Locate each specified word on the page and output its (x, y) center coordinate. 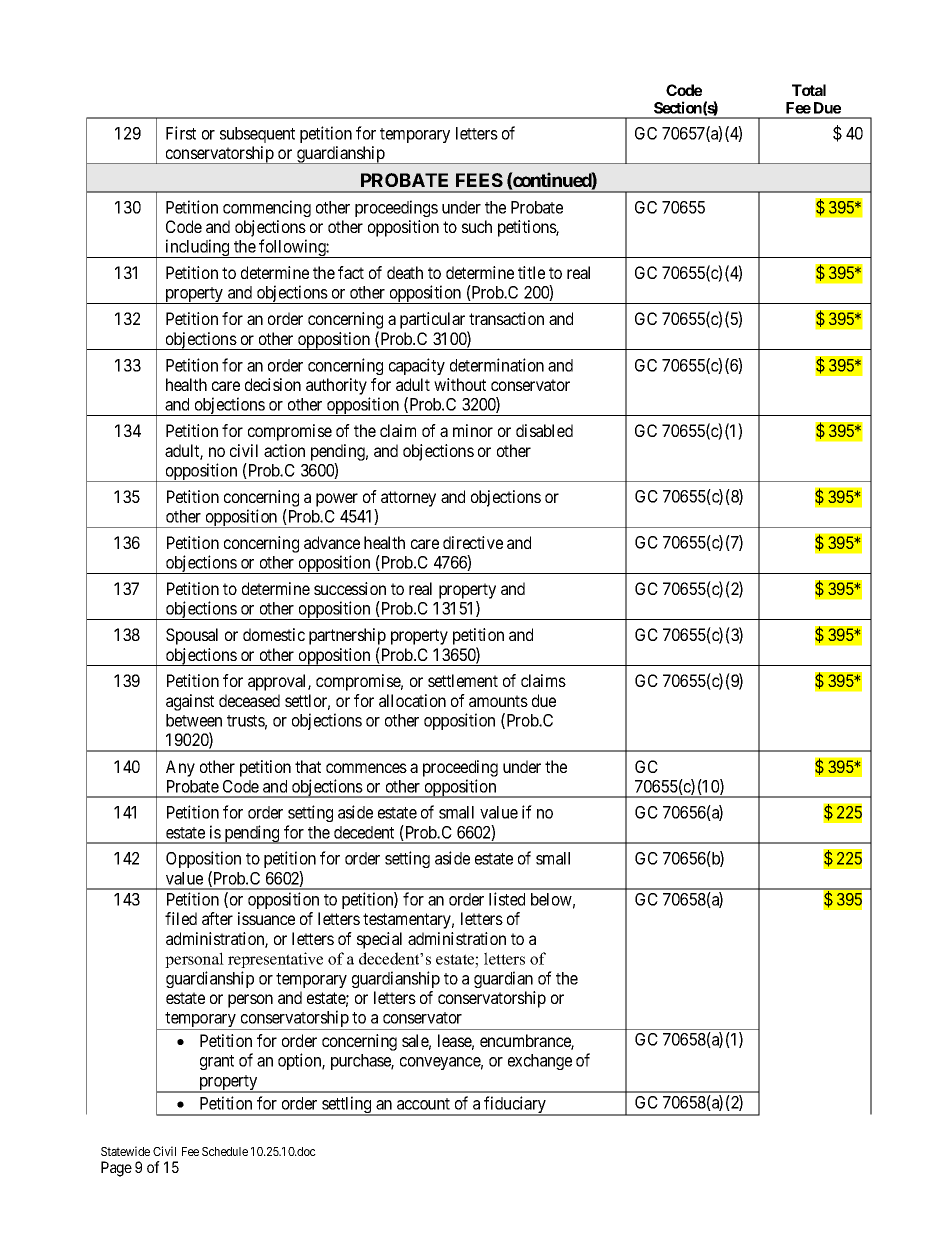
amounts (498, 701)
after (217, 918)
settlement (463, 680)
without (460, 384)
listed (507, 899)
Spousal (192, 636)
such (477, 226)
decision (273, 384)
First (181, 133)
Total (809, 90)
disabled (544, 430)
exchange (540, 1062)
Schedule (225, 1151)
